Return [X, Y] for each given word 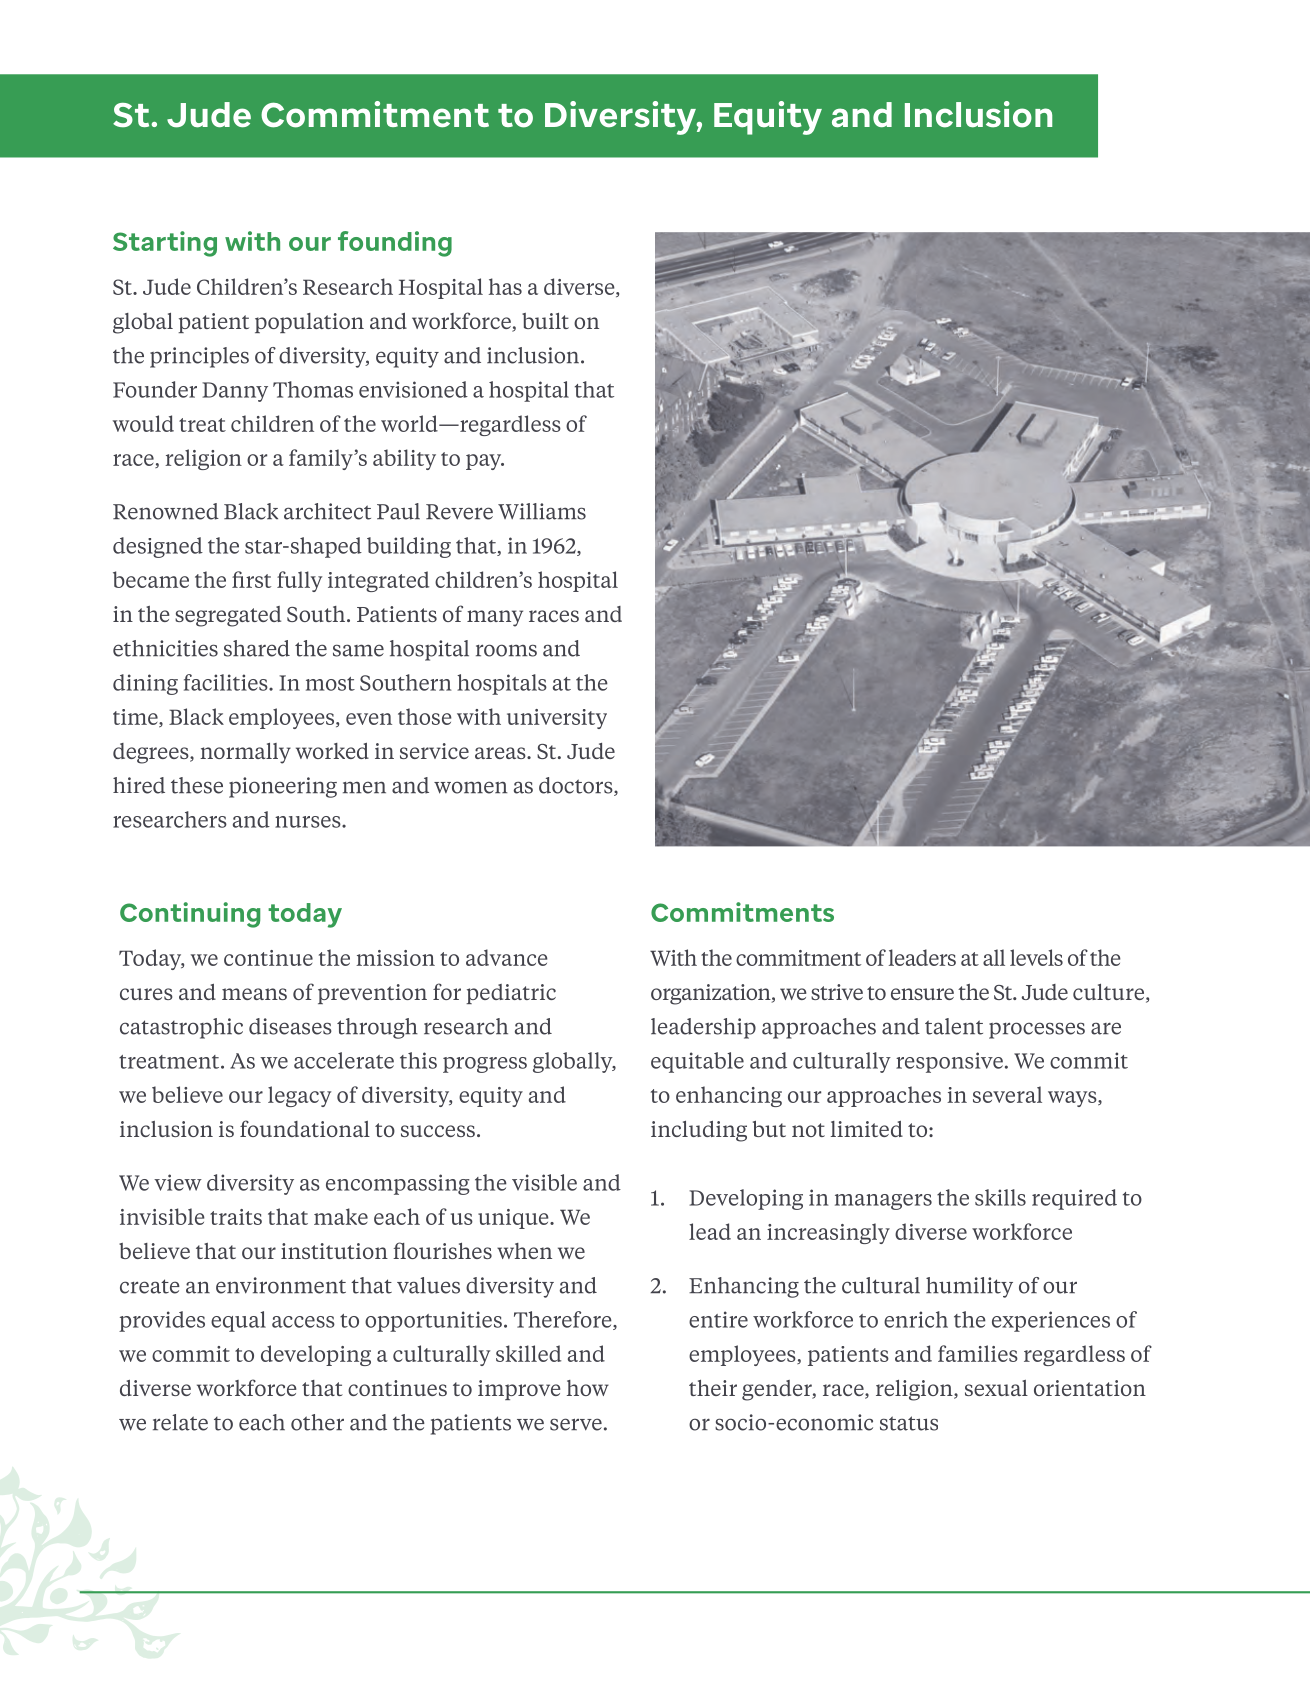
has [505, 286]
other [317, 1422]
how [588, 1388]
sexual [996, 1388]
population [309, 323]
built [545, 321]
